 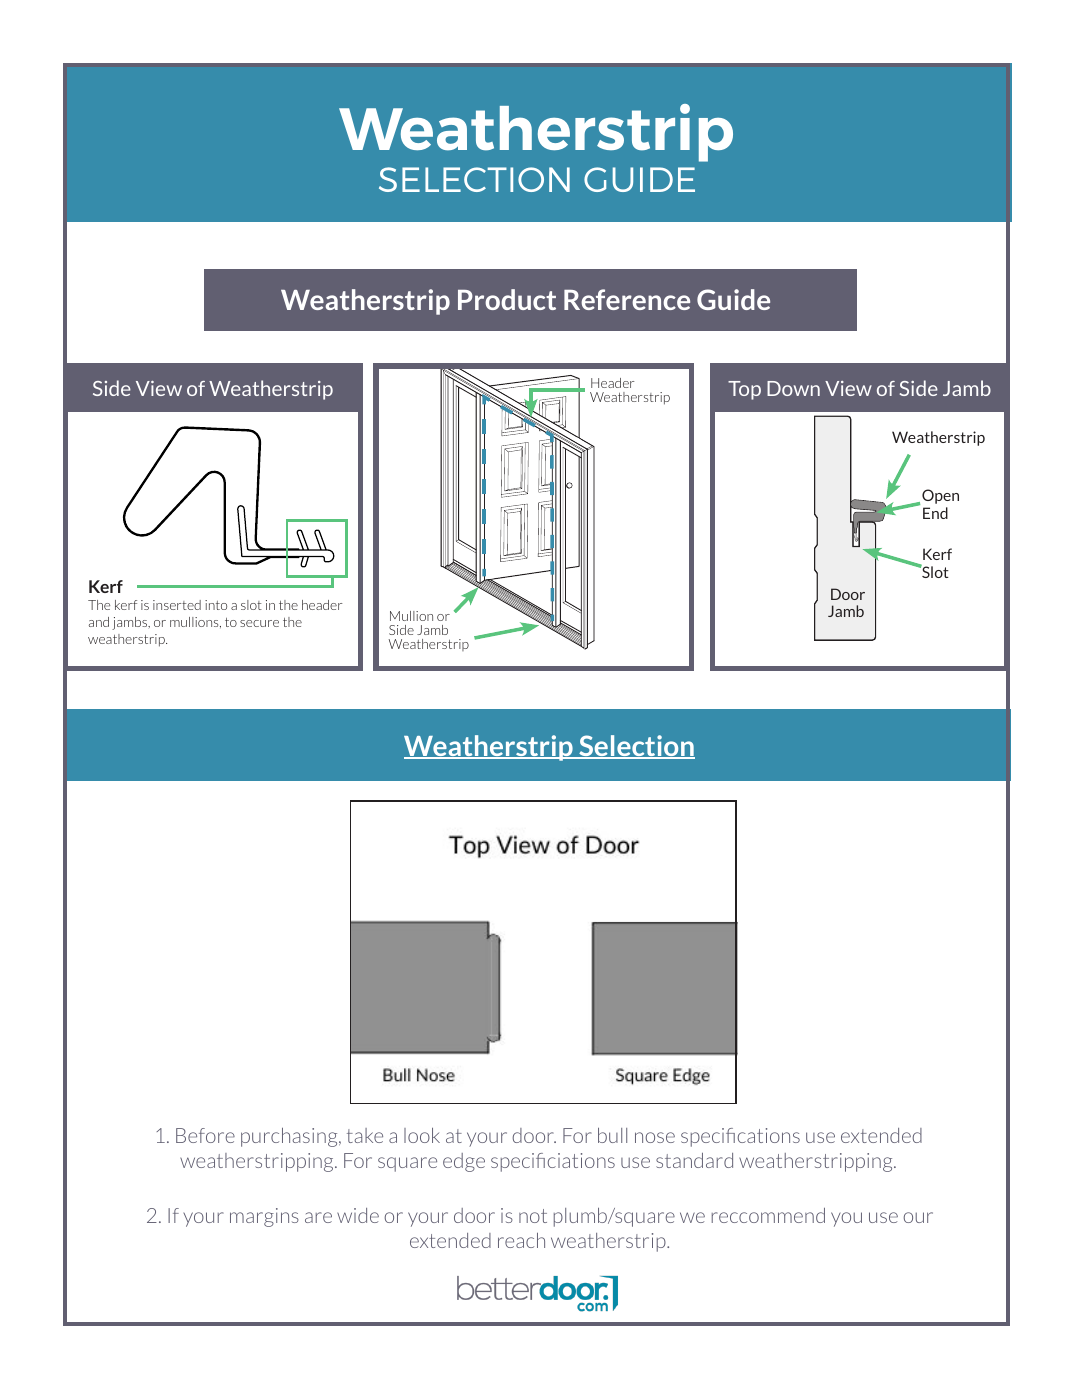 What do you see at coordinates (264, 1217) in the screenshot?
I see `margins` at bounding box center [264, 1217].
